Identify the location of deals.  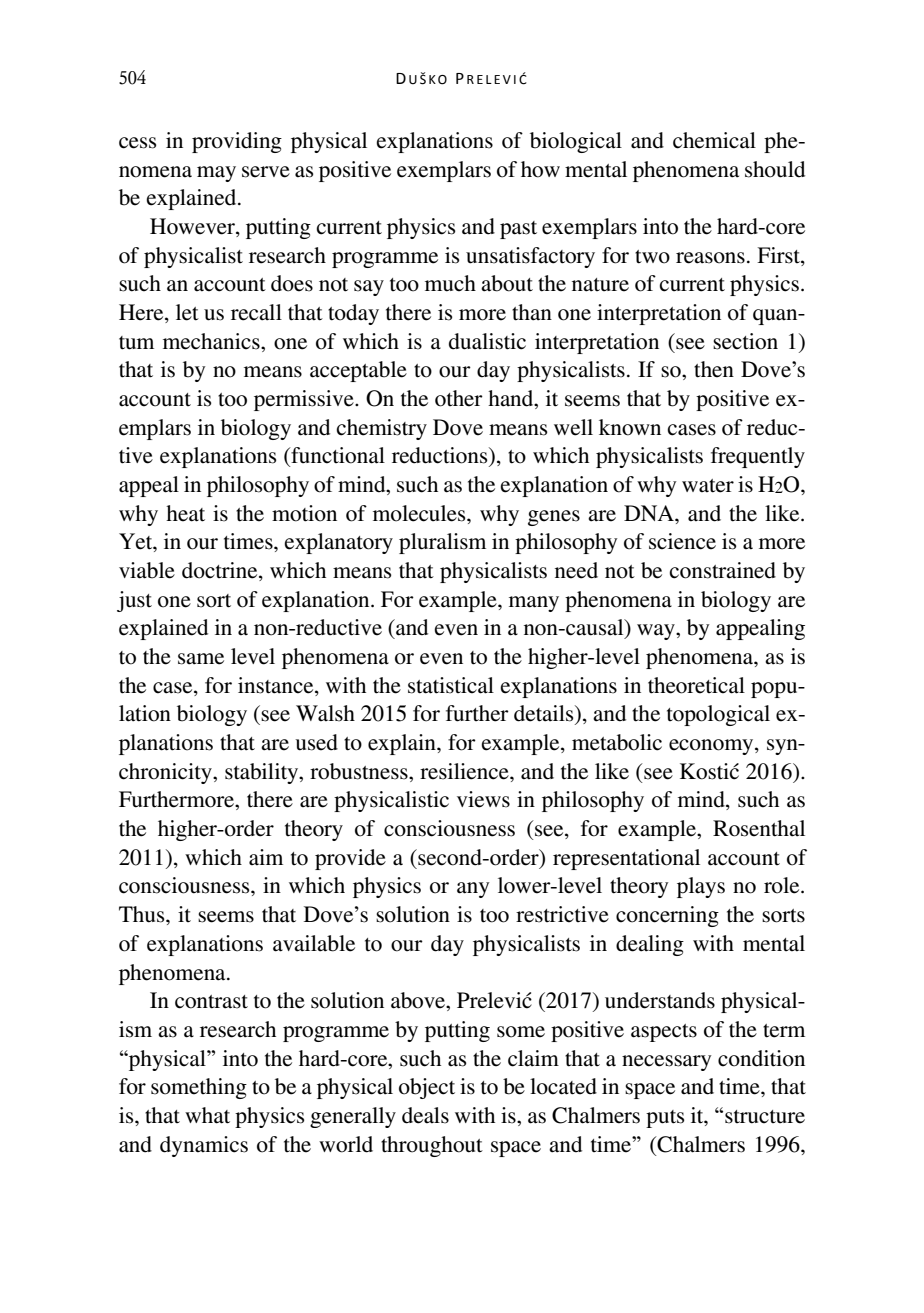
(425, 1115).
